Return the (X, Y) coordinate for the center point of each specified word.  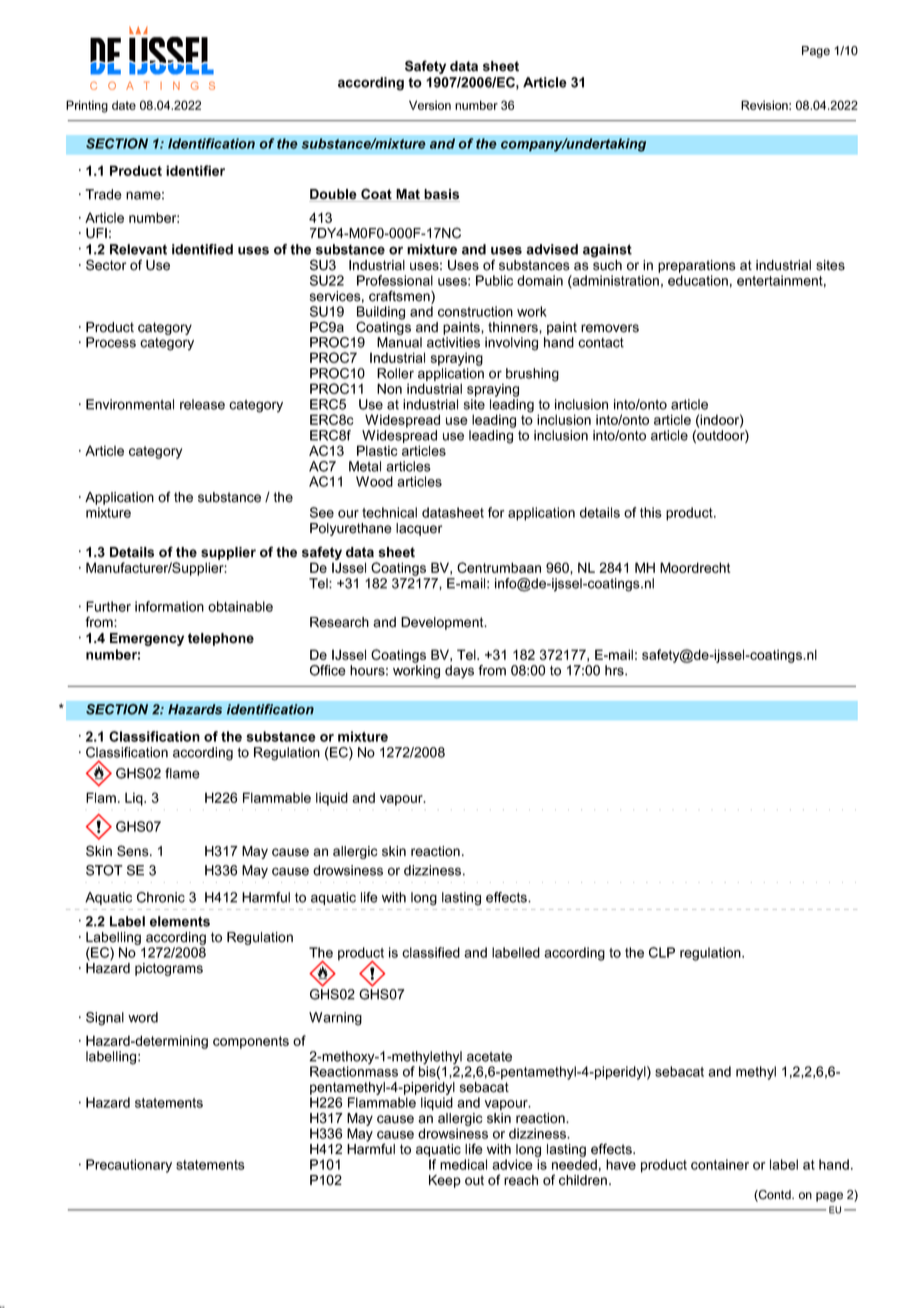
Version (430, 105)
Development (443, 623)
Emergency (147, 639)
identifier (195, 170)
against (607, 251)
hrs (615, 670)
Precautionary (129, 1166)
